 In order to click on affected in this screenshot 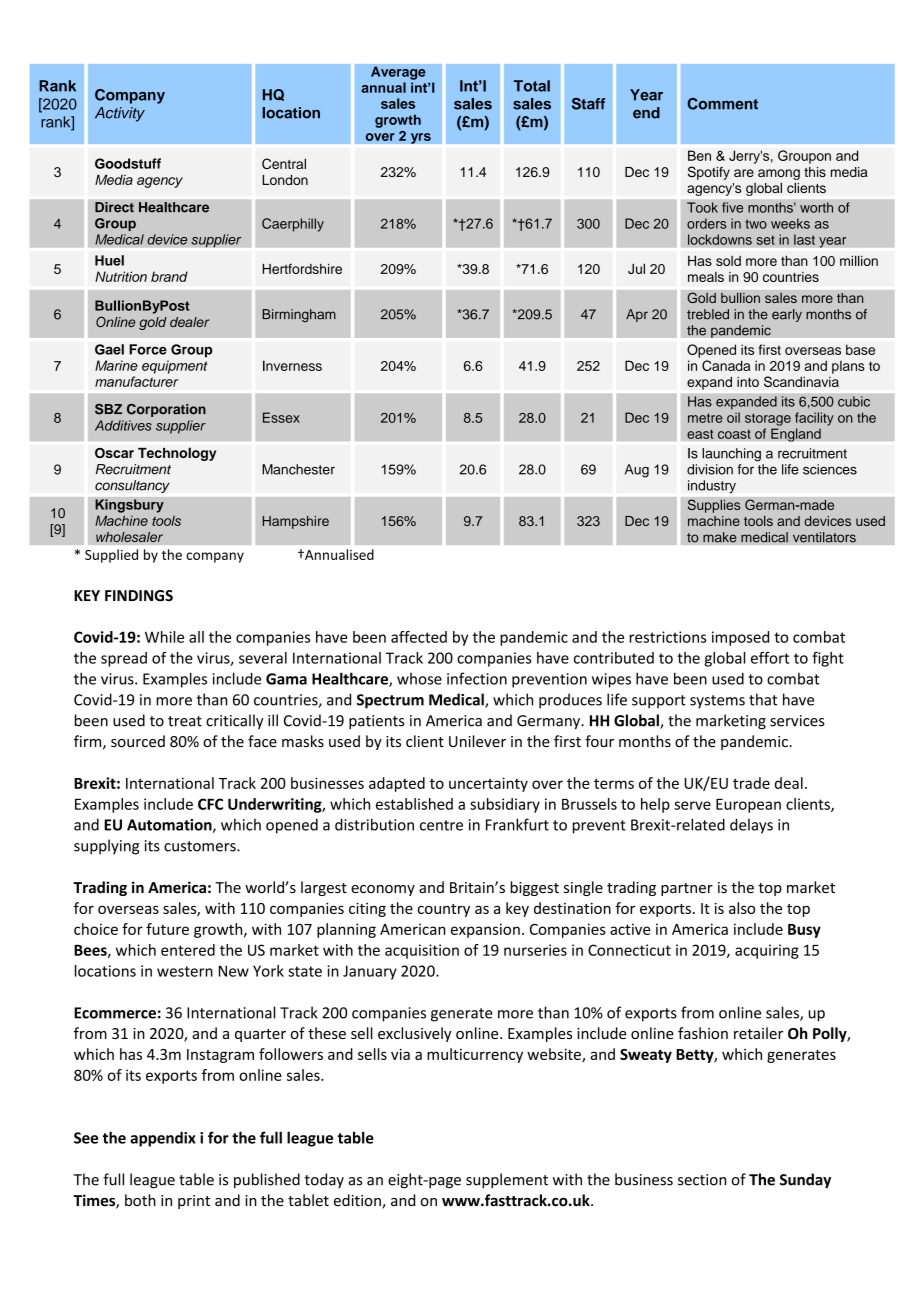, I will do `click(419, 637)`.
